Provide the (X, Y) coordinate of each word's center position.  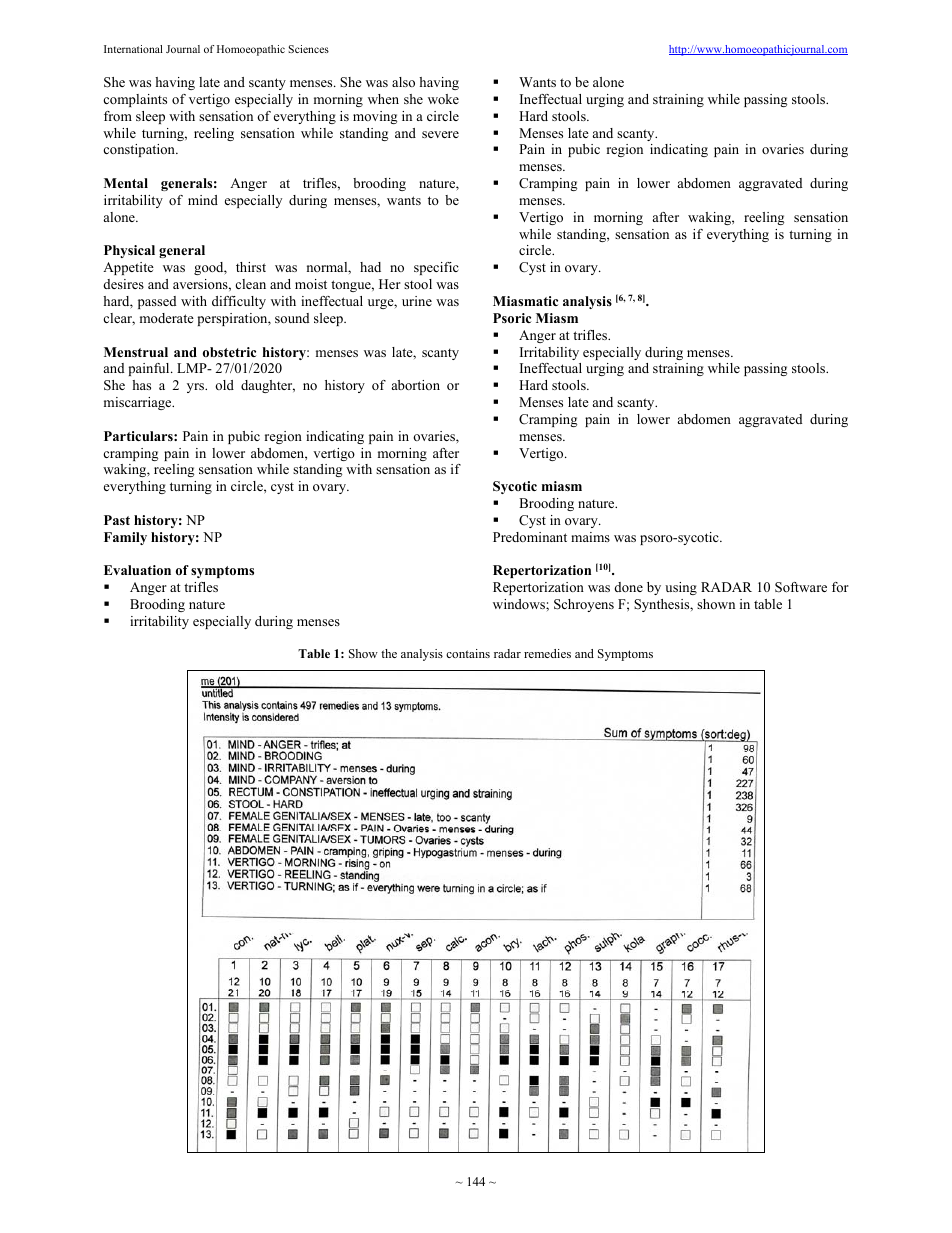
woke (443, 99)
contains (468, 653)
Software (801, 587)
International (133, 49)
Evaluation (137, 570)
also (403, 82)
